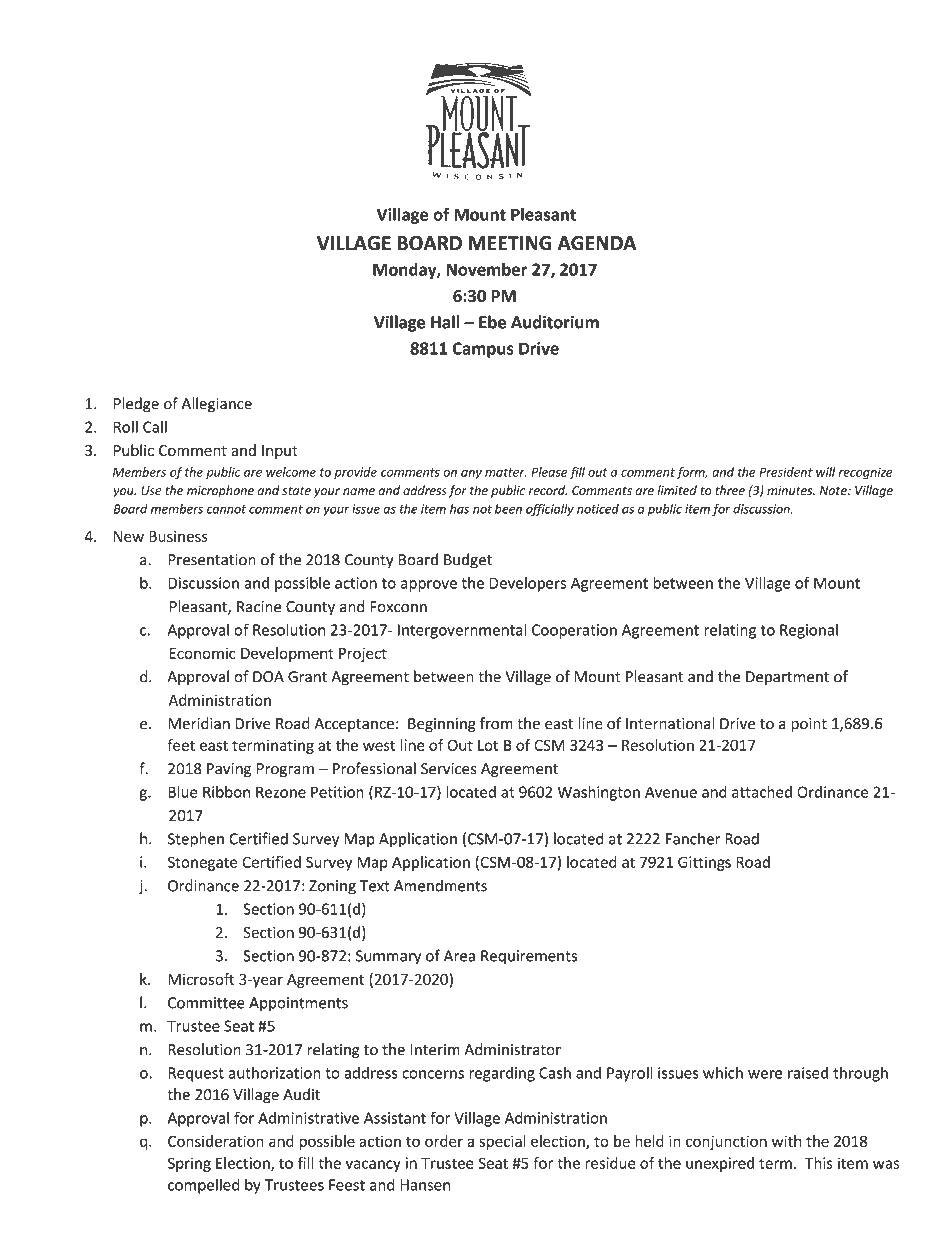 The width and height of the screenshot is (952, 1233). I want to click on Department, so click(787, 678).
